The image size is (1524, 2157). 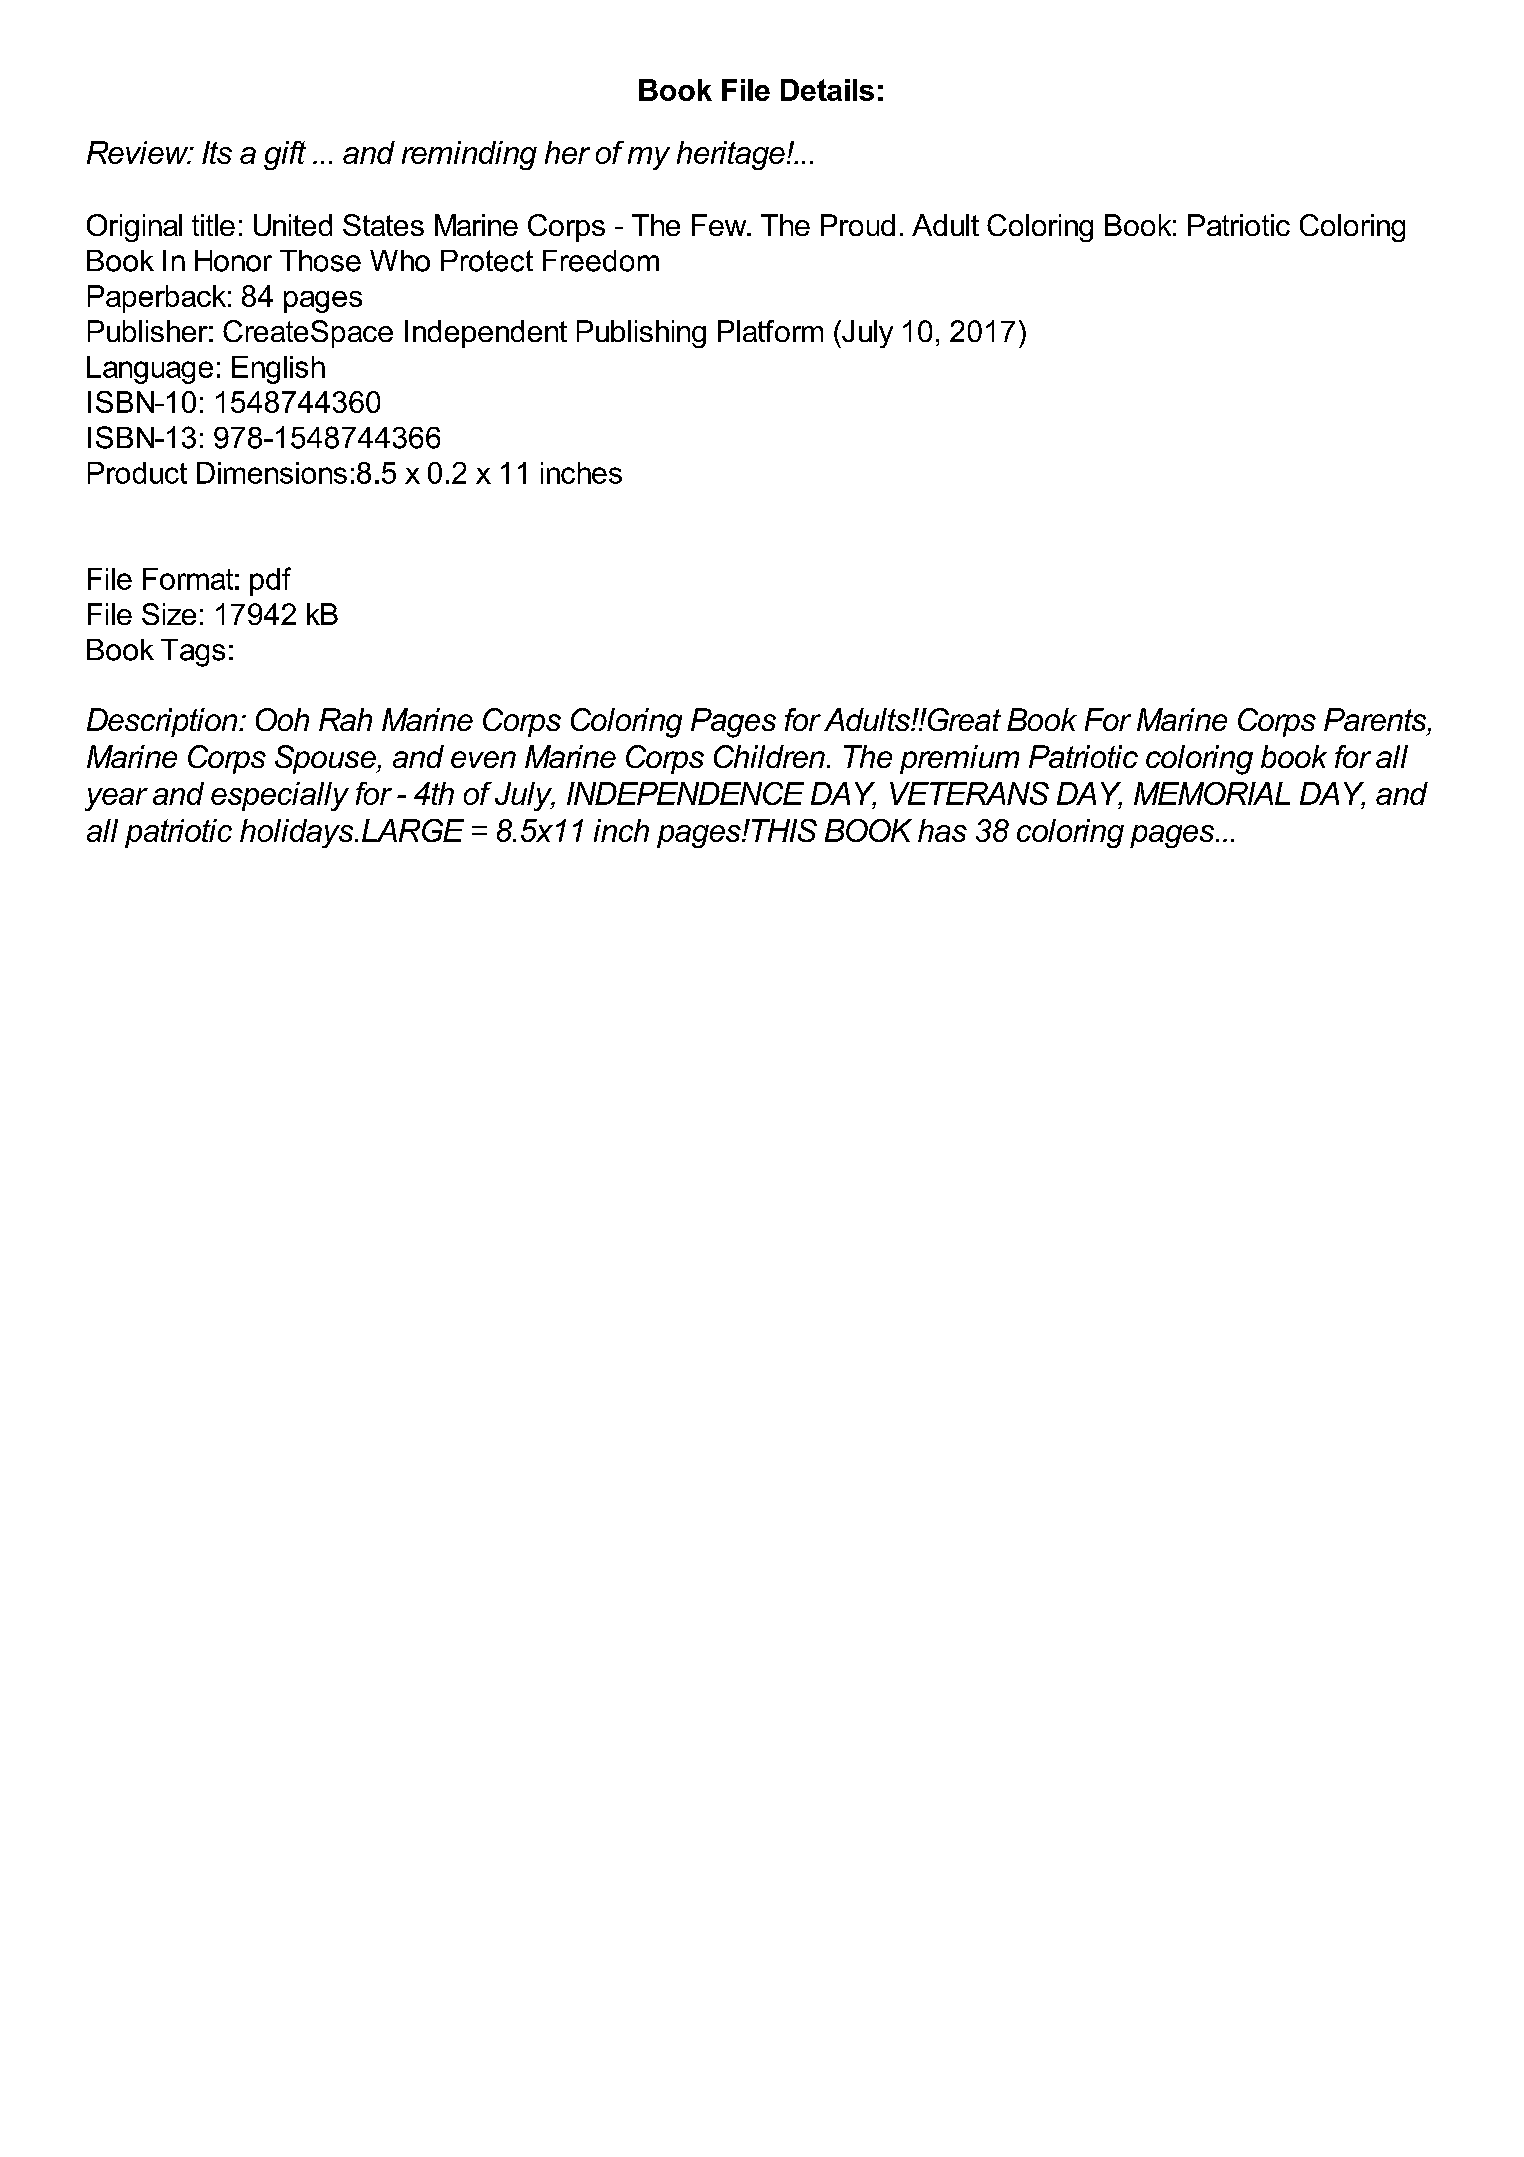 I want to click on Details, so click(x=827, y=90).
